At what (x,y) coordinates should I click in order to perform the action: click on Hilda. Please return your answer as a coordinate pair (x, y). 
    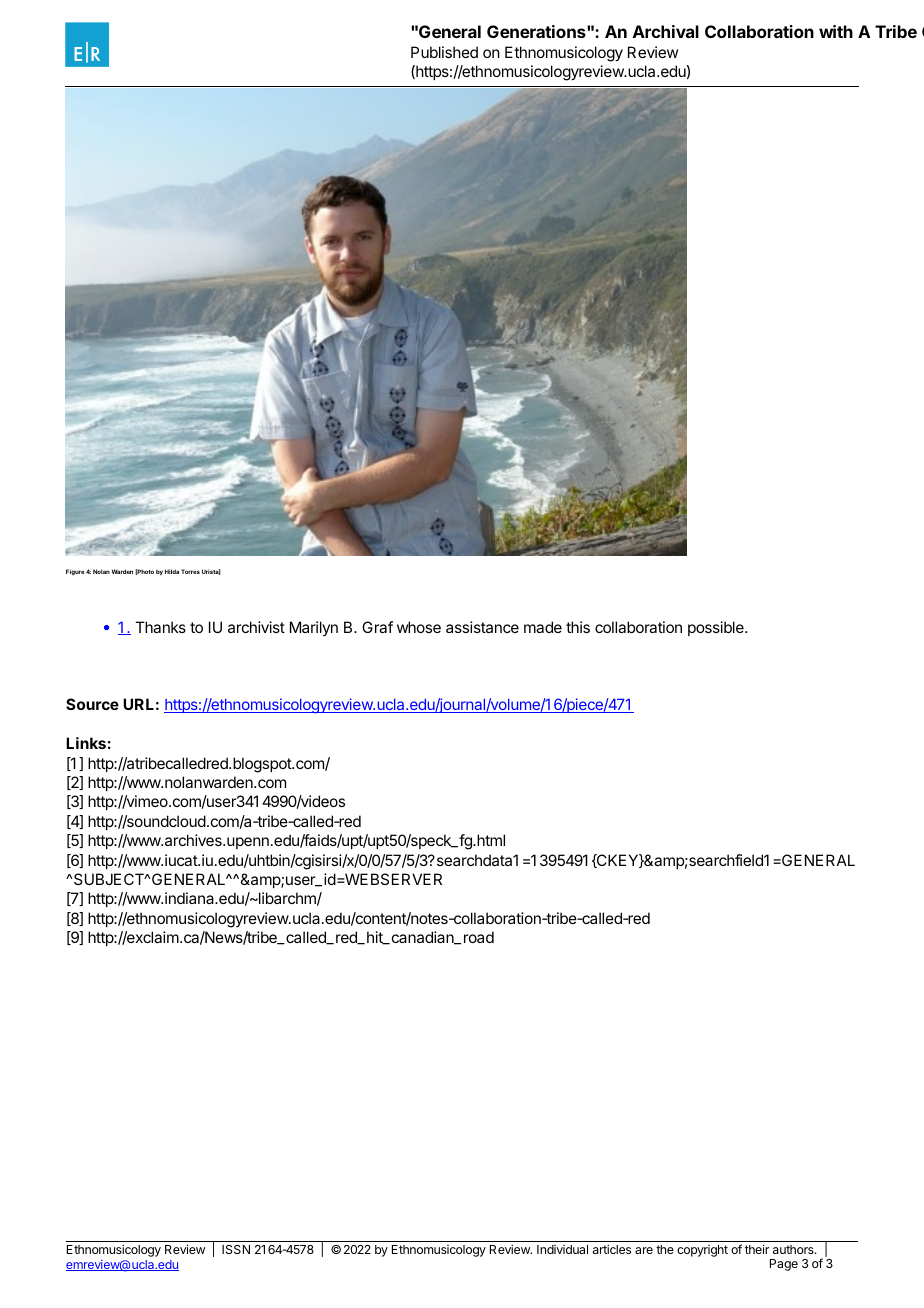
    Looking at the image, I should click on (172, 571).
